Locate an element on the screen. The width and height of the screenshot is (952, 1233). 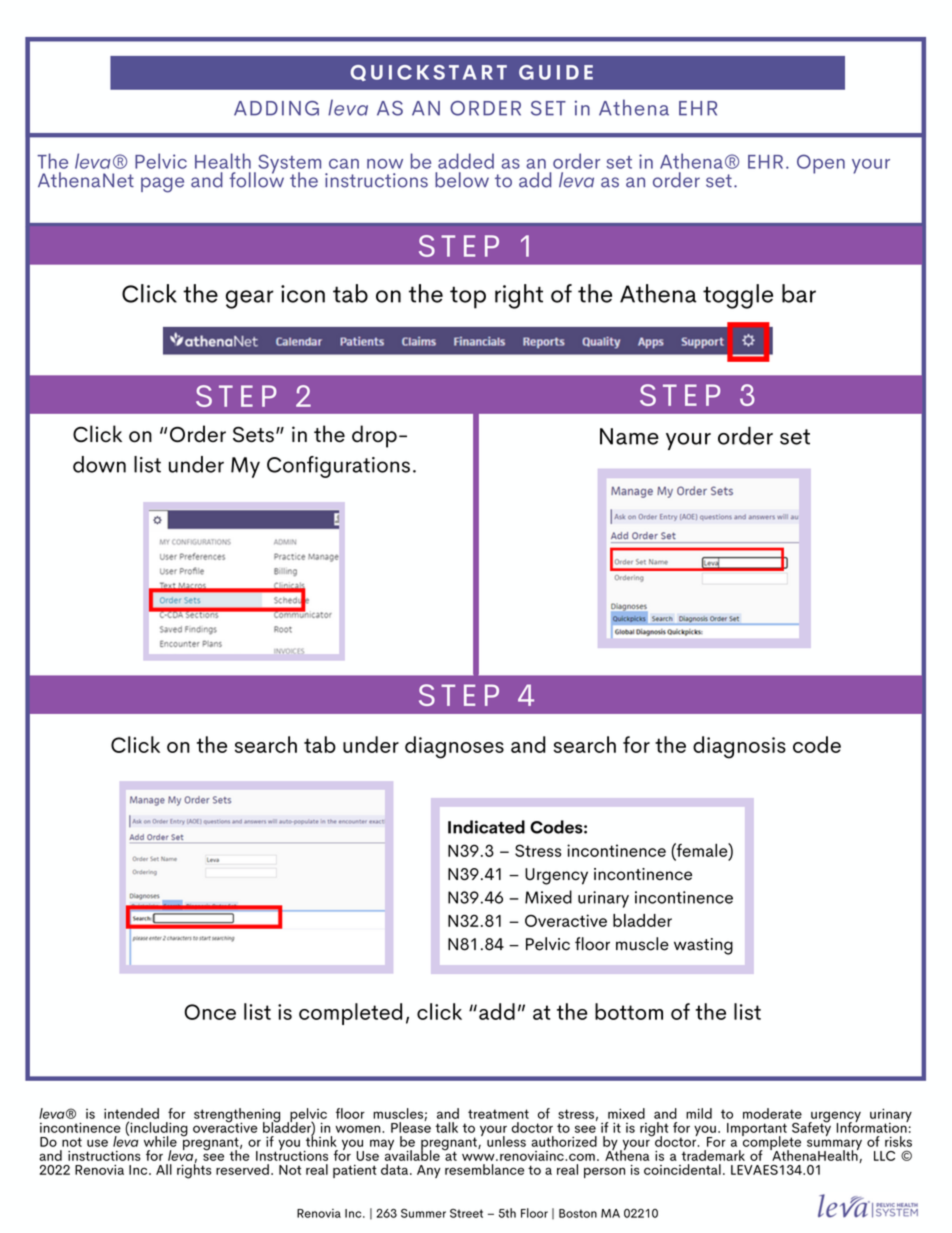
Name is located at coordinates (629, 436).
